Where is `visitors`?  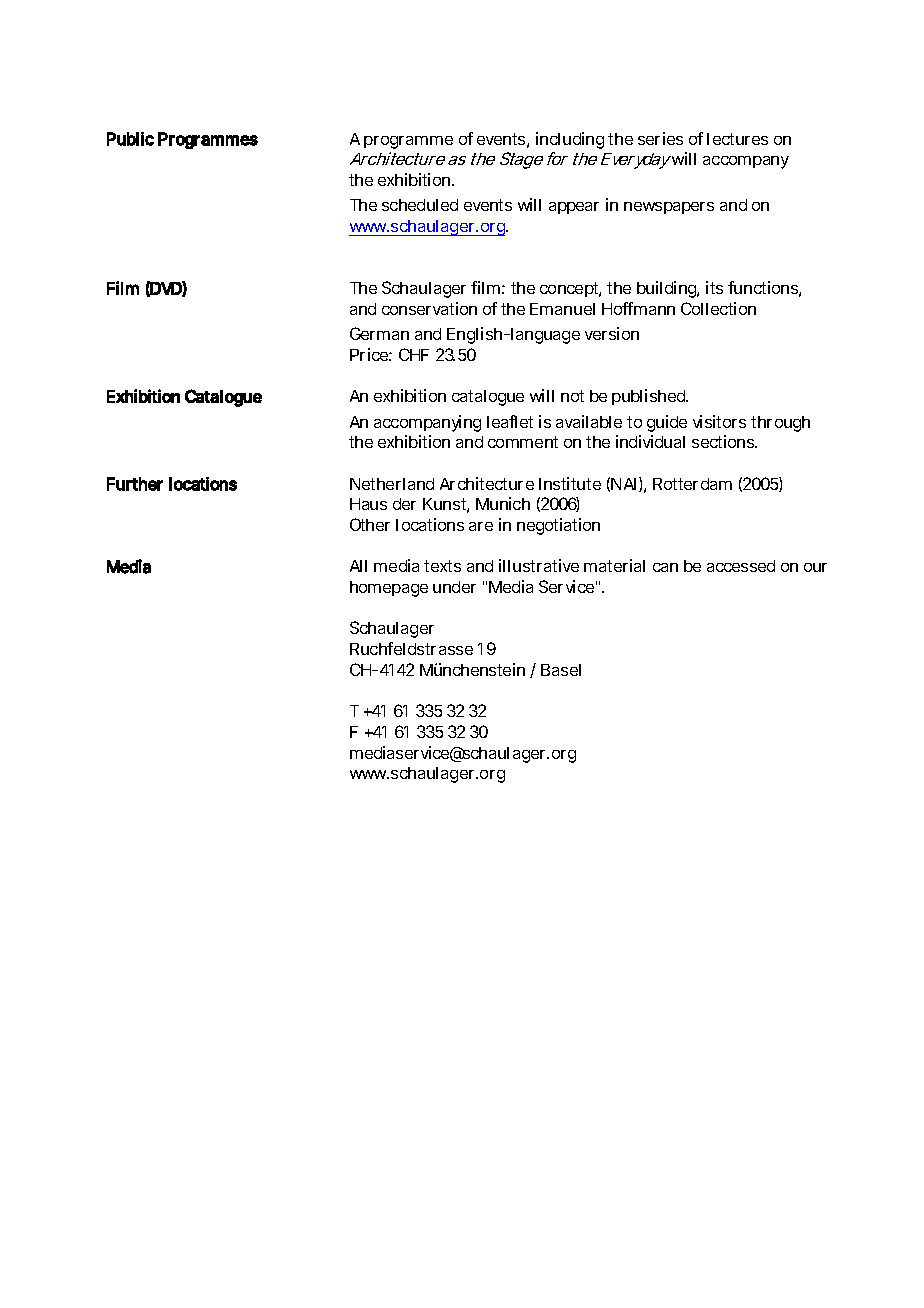 visitors is located at coordinates (719, 421).
